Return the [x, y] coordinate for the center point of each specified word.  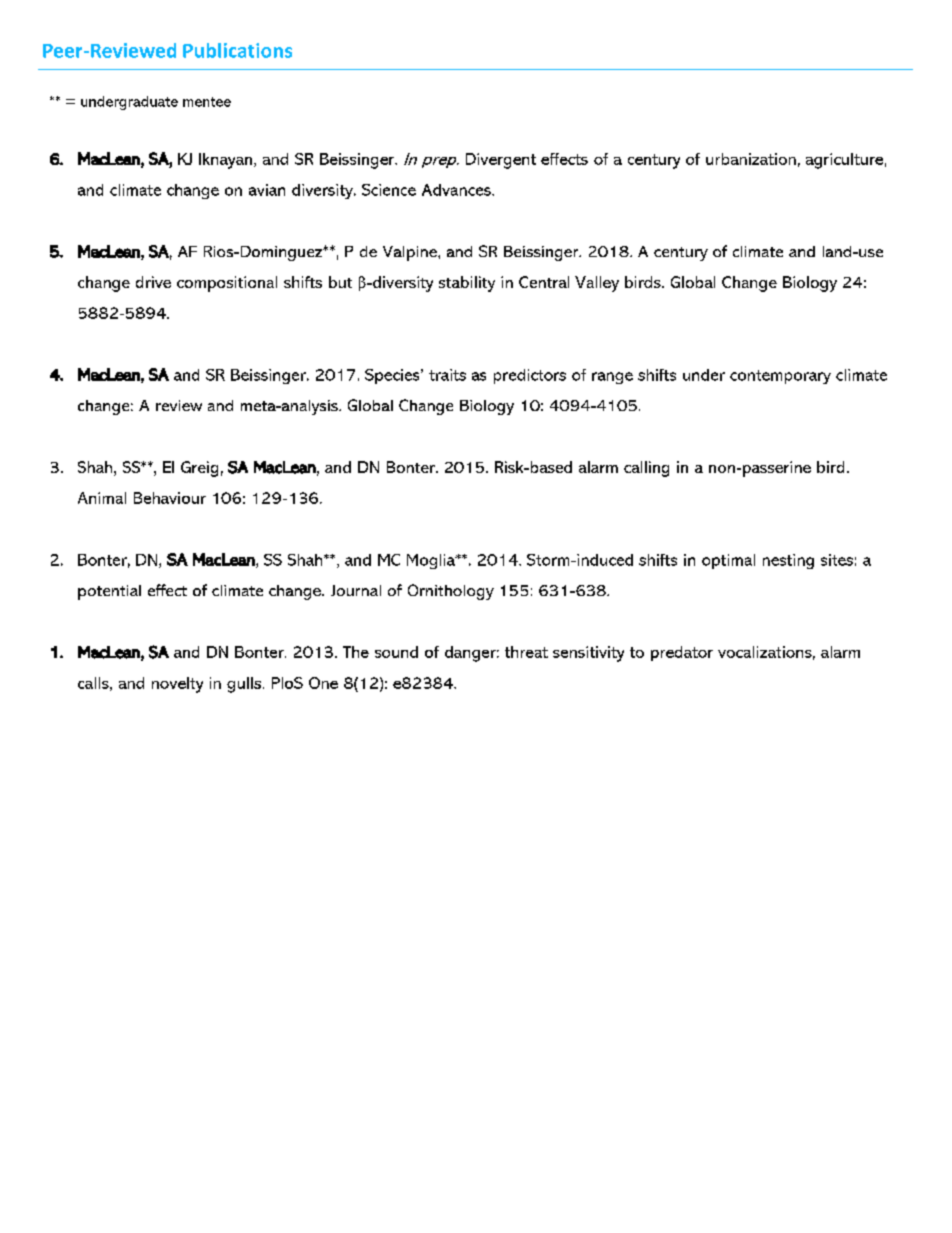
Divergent [501, 161]
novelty [177, 685]
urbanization [751, 159]
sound [396, 652]
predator [682, 653]
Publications [237, 50]
